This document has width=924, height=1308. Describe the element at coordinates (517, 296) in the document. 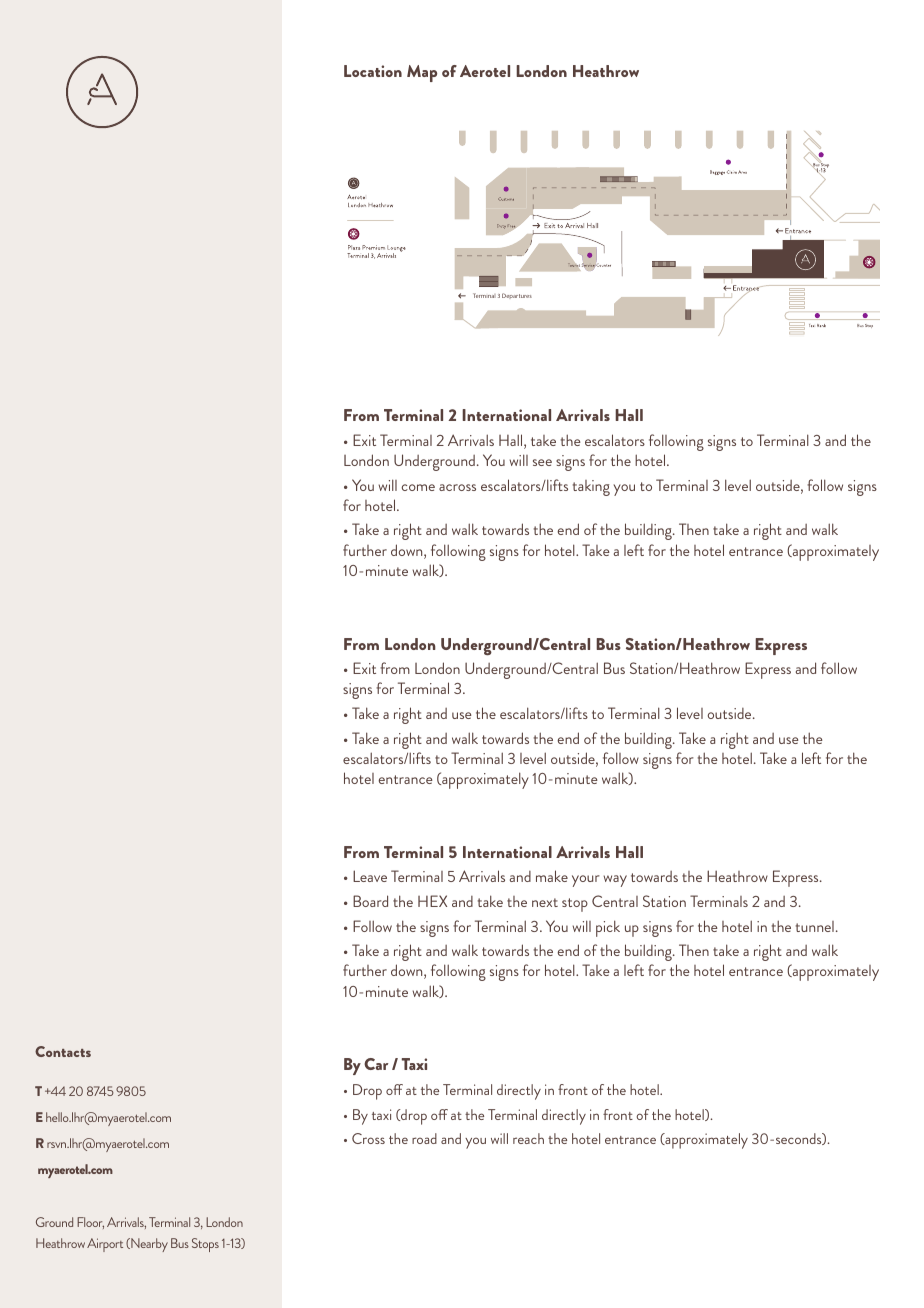

I see `Departures` at that location.
